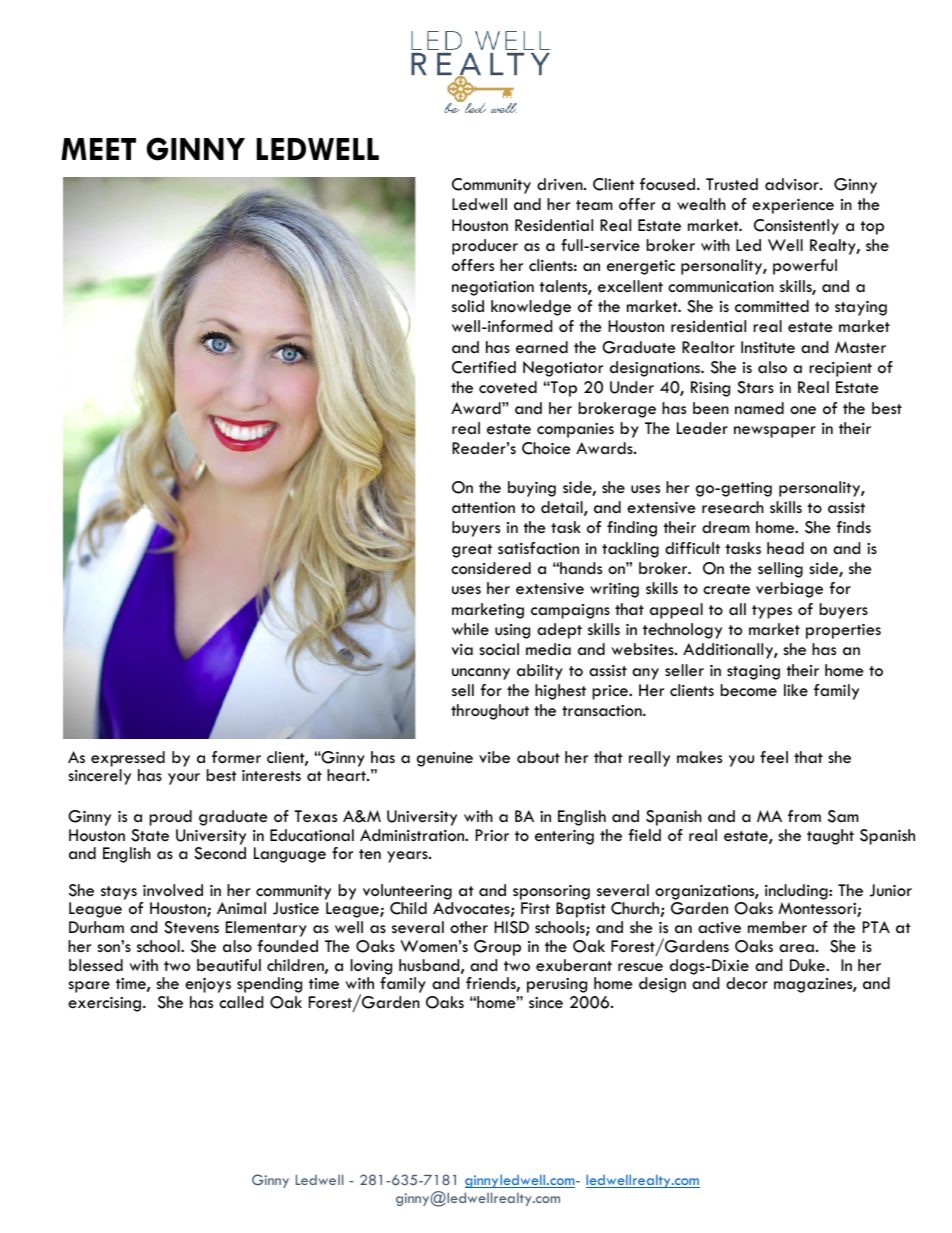 Image resolution: width=952 pixels, height=1233 pixels. Describe the element at coordinates (793, 184) in the screenshot. I see `advisor` at that location.
